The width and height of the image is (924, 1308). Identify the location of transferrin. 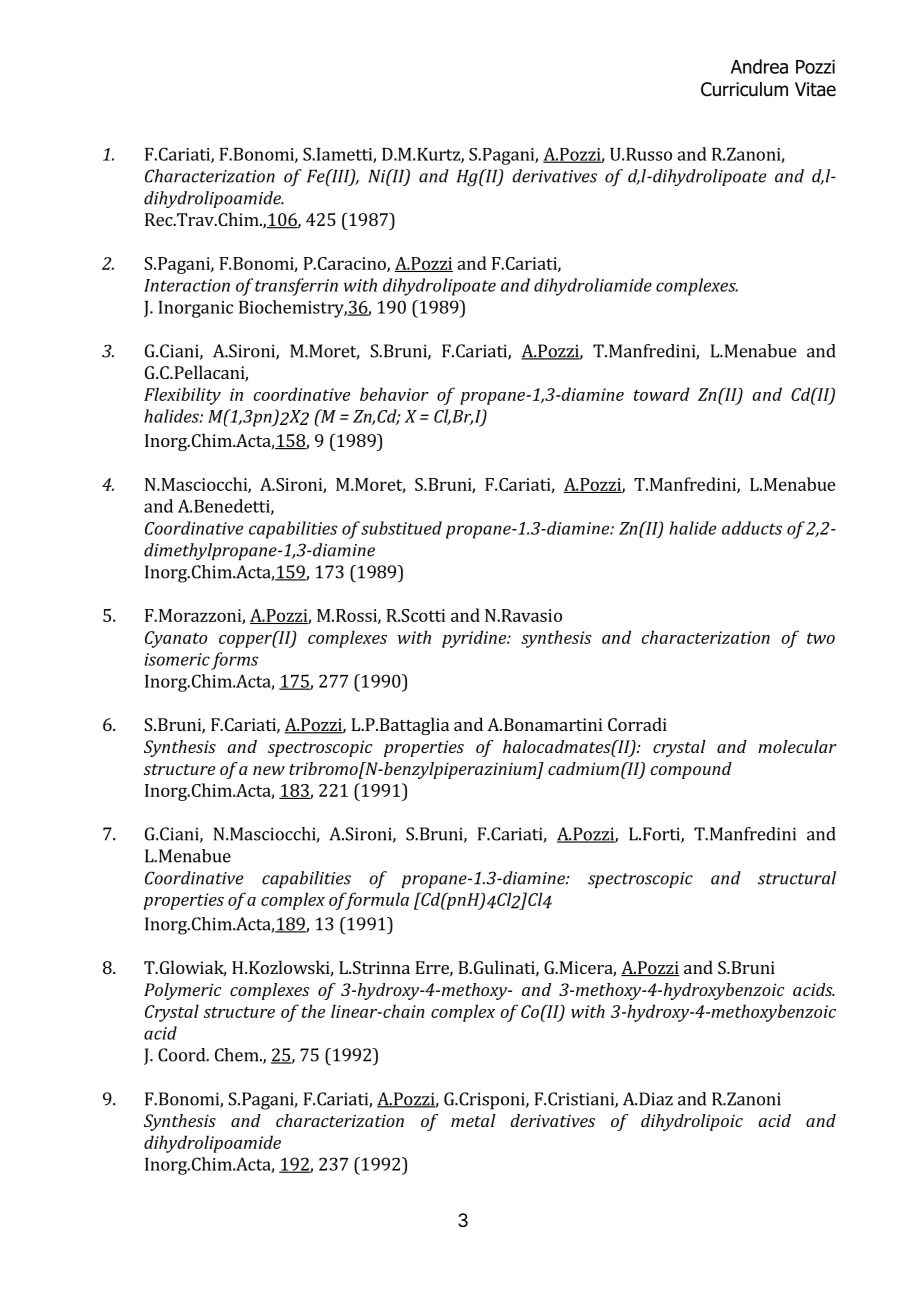
(296, 287).
